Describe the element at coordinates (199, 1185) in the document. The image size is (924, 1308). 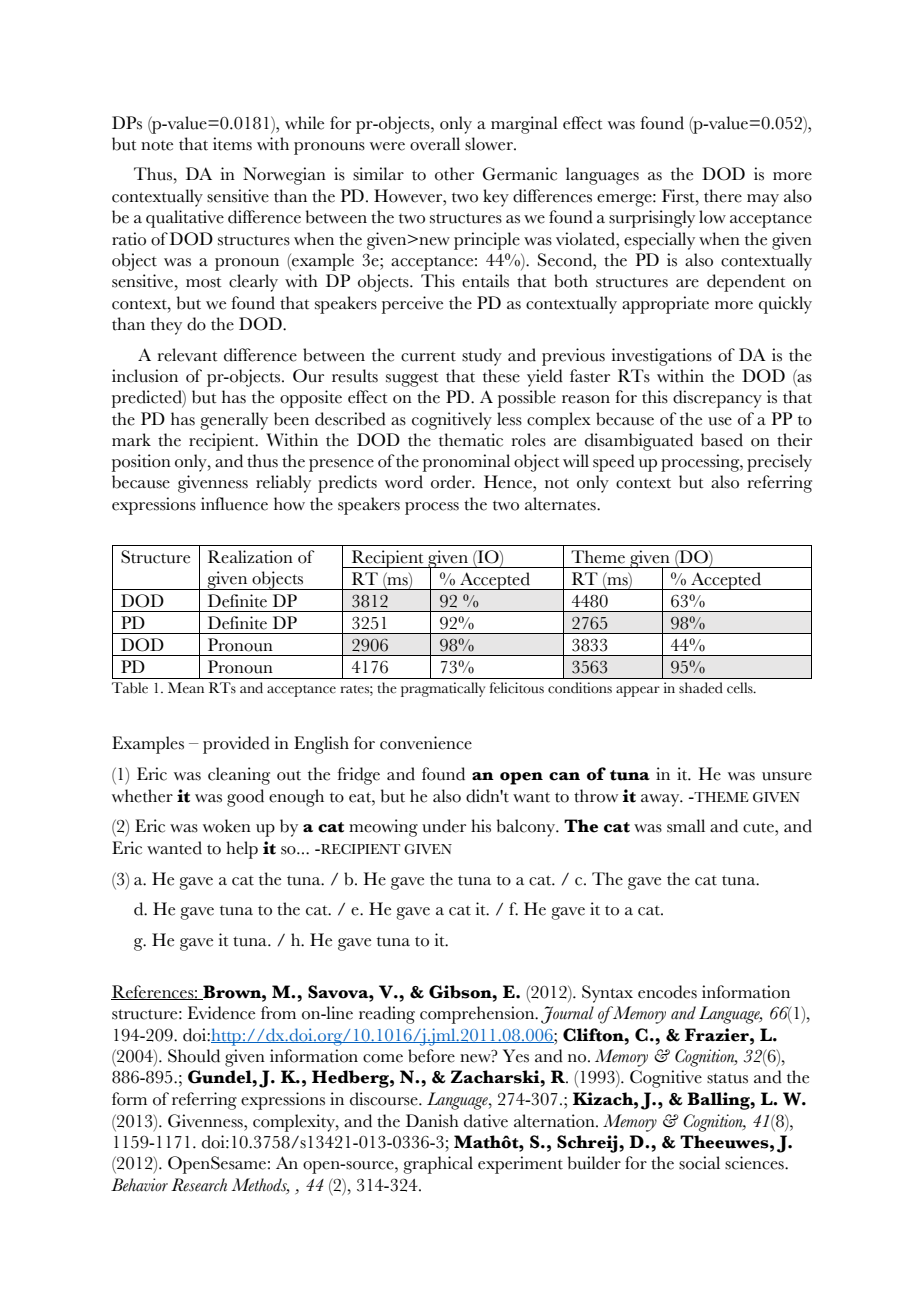
I see `Research` at that location.
